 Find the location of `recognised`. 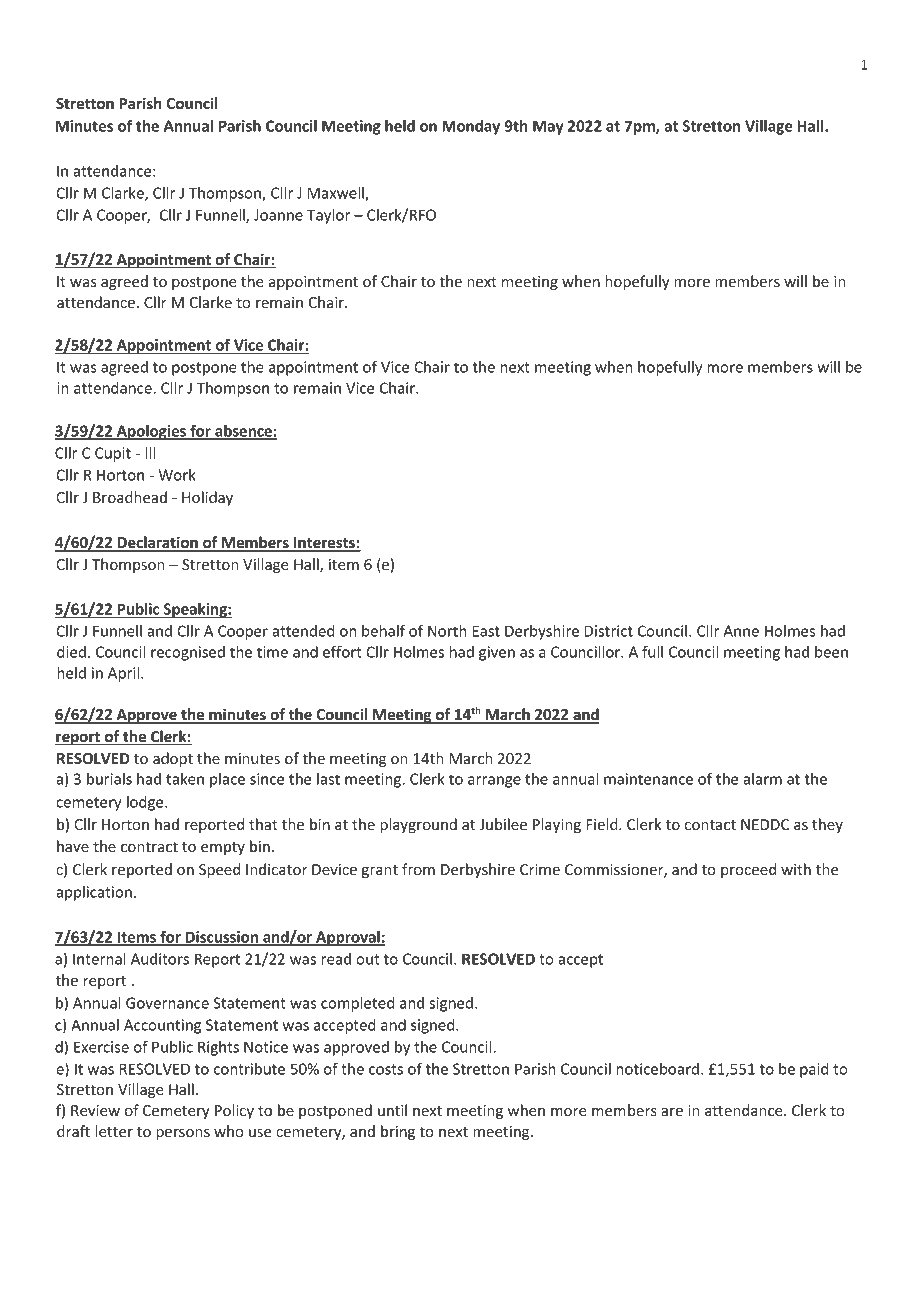

recognised is located at coordinates (188, 653).
